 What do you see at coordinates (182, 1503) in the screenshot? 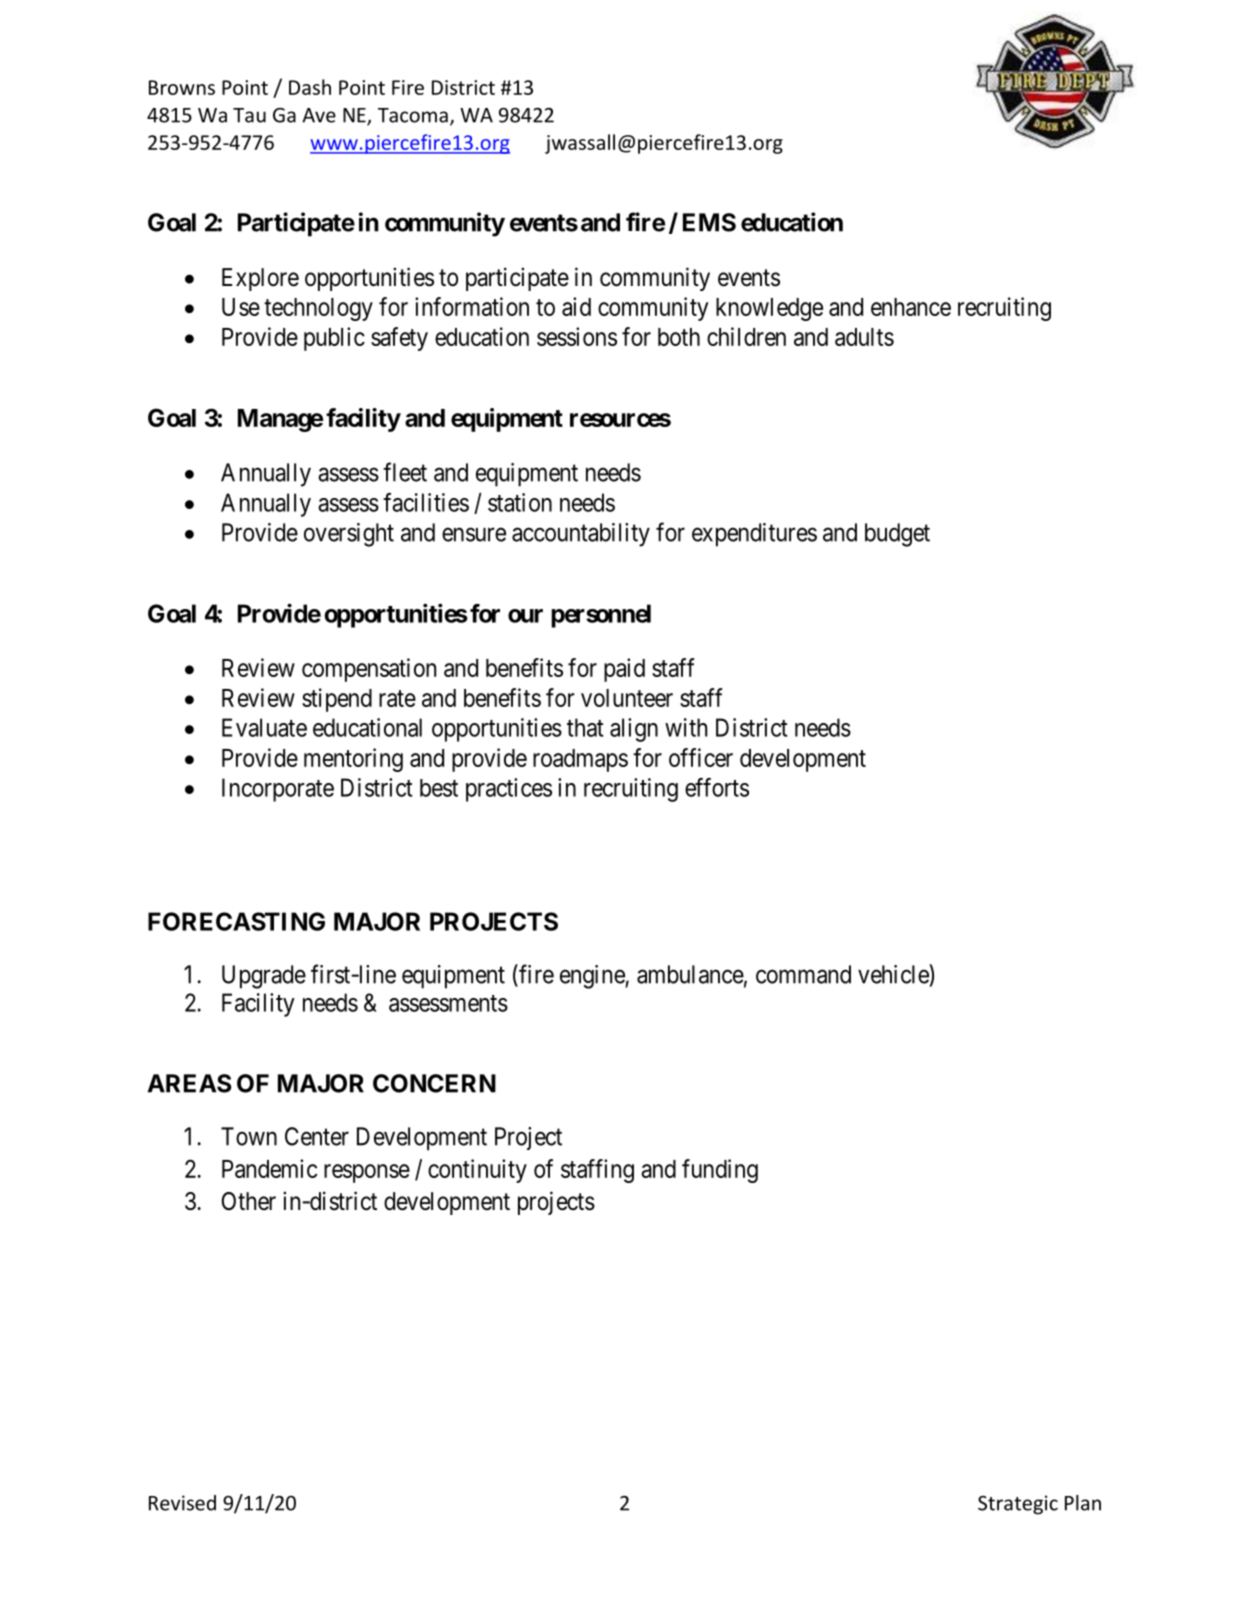
I see `Revised` at bounding box center [182, 1503].
